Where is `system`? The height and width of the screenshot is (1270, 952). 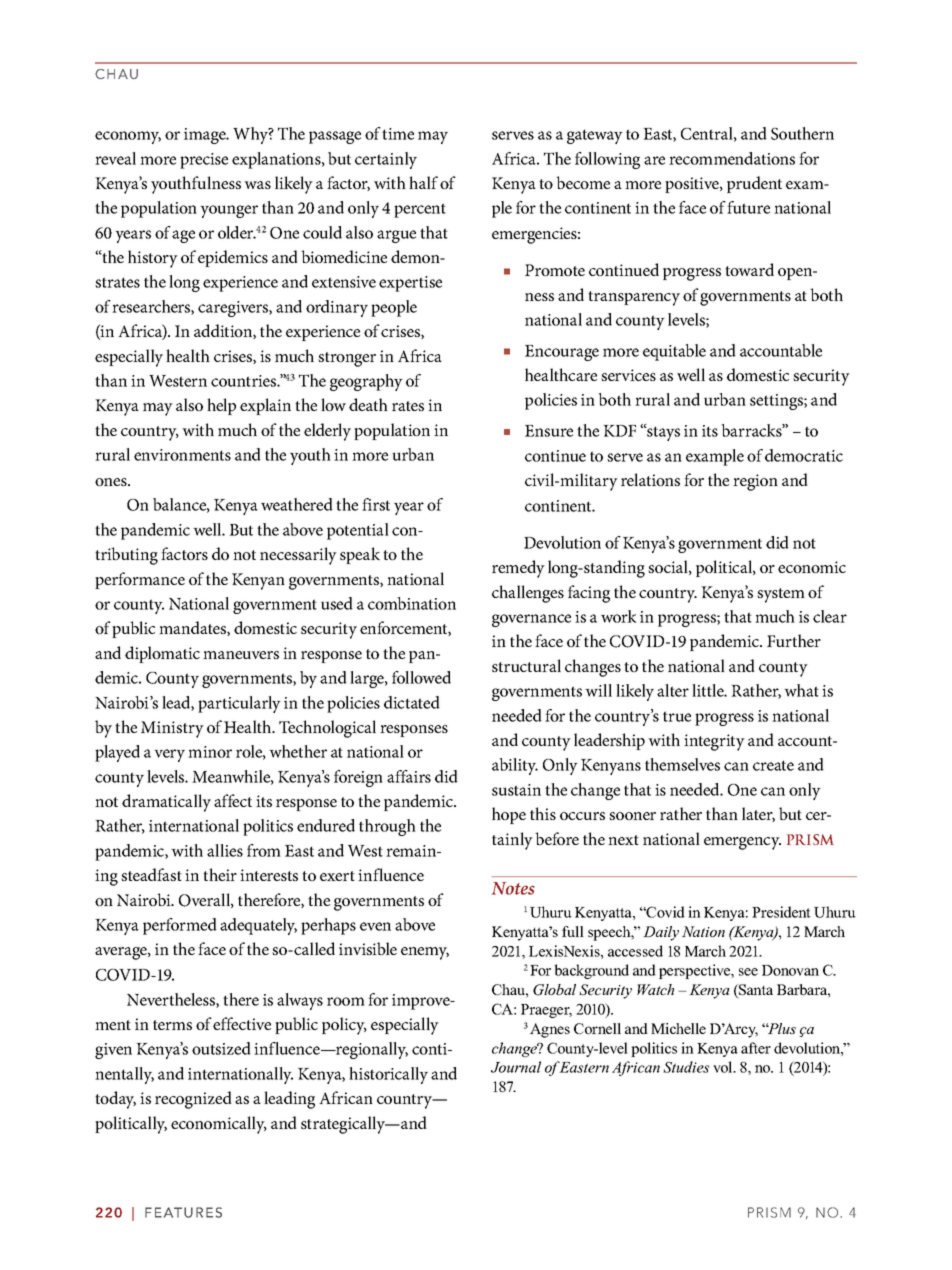 system is located at coordinates (781, 595).
